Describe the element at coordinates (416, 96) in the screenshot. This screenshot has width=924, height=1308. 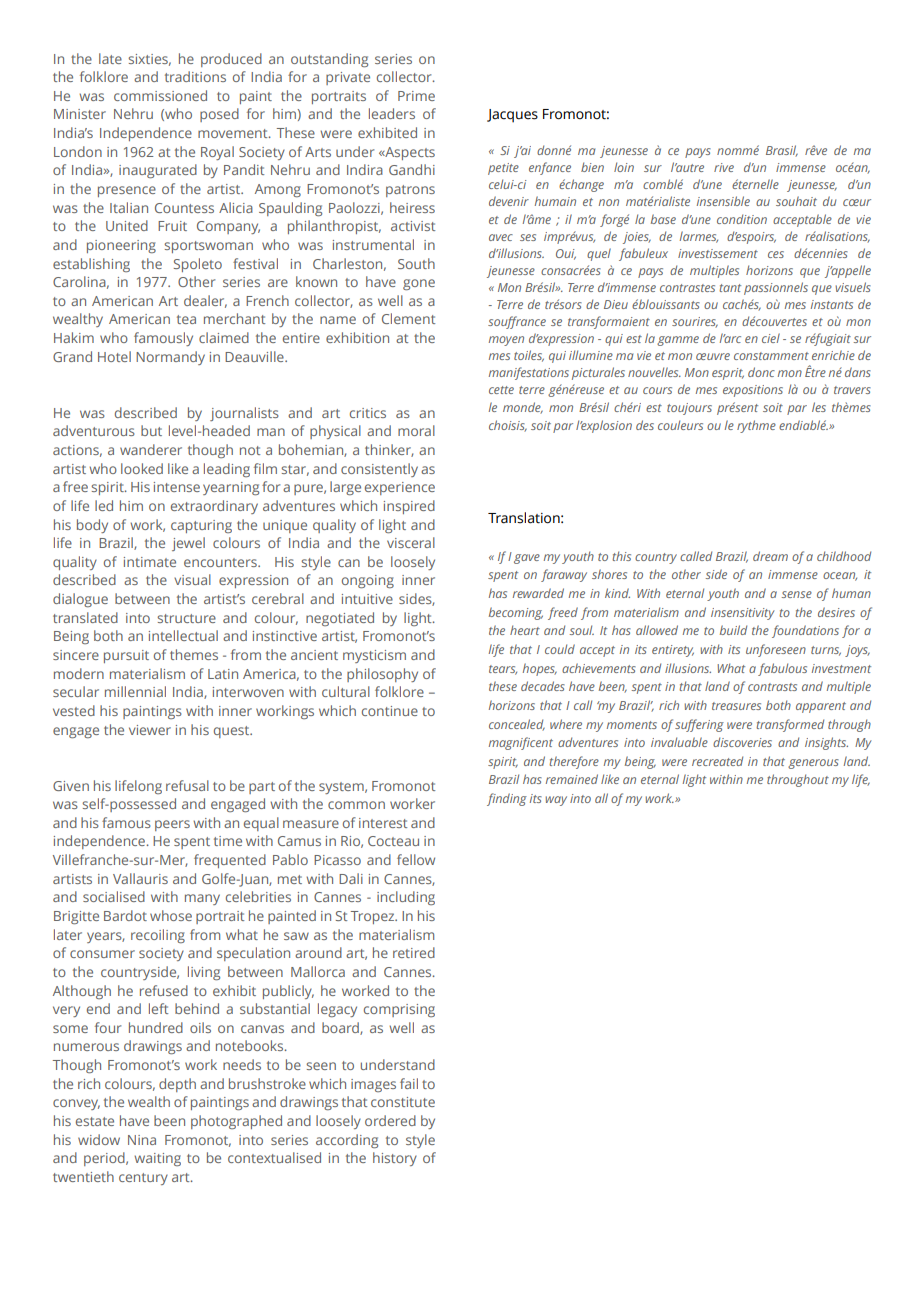
I see `Prime` at that location.
